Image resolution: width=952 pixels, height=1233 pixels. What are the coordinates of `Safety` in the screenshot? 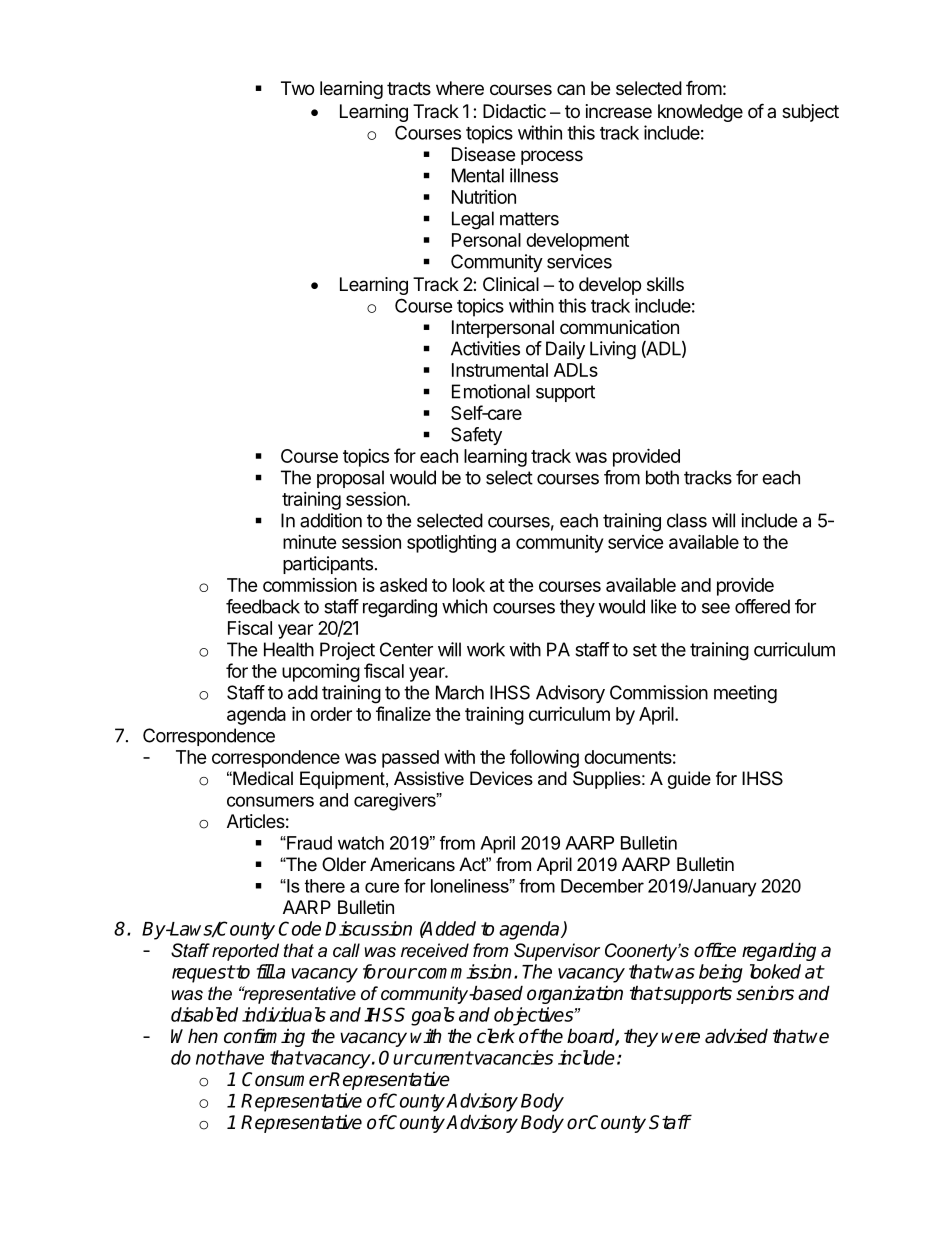 It's located at (476, 436).
